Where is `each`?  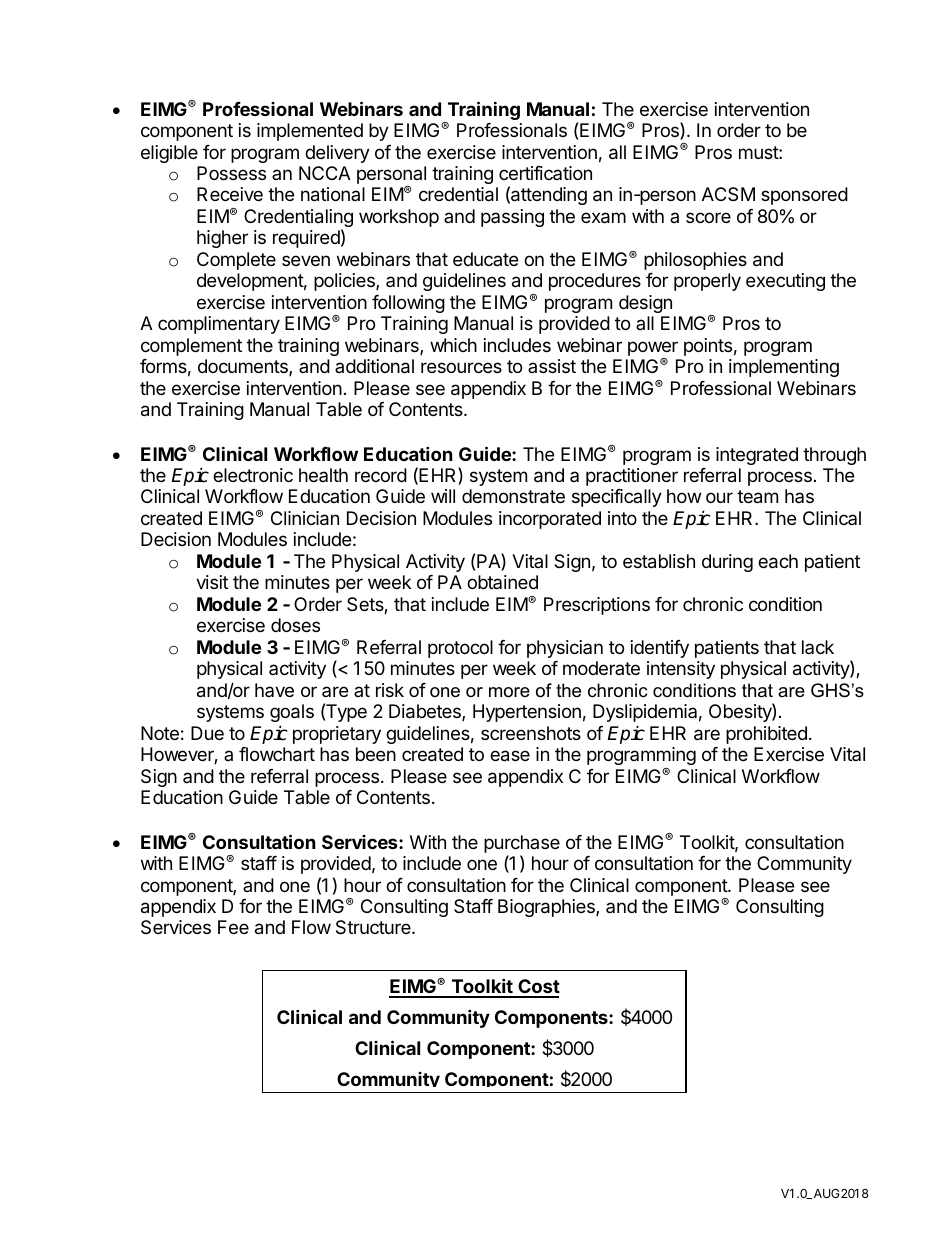
each is located at coordinates (778, 561).
